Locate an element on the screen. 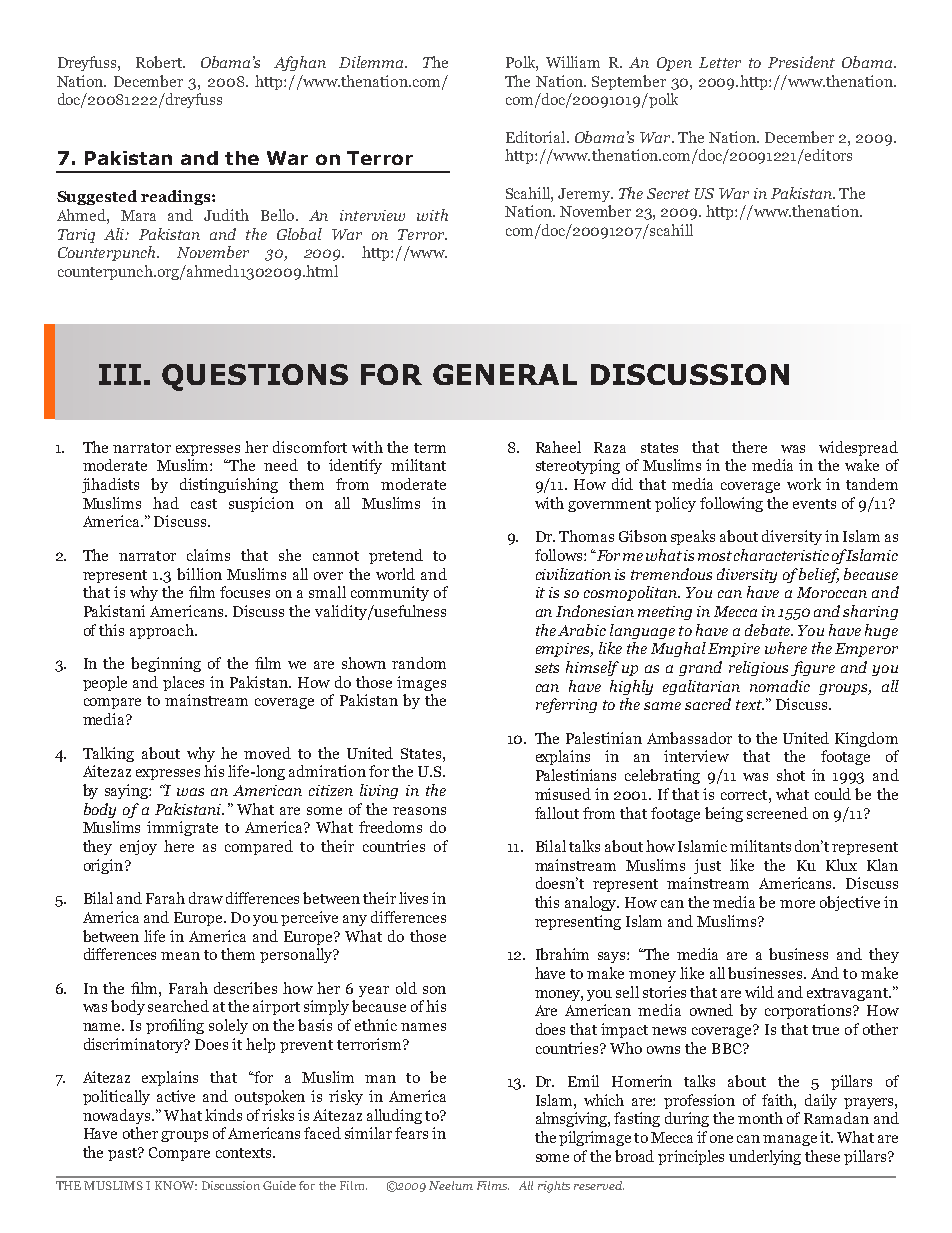 The height and width of the screenshot is (1233, 952). term is located at coordinates (430, 448).
